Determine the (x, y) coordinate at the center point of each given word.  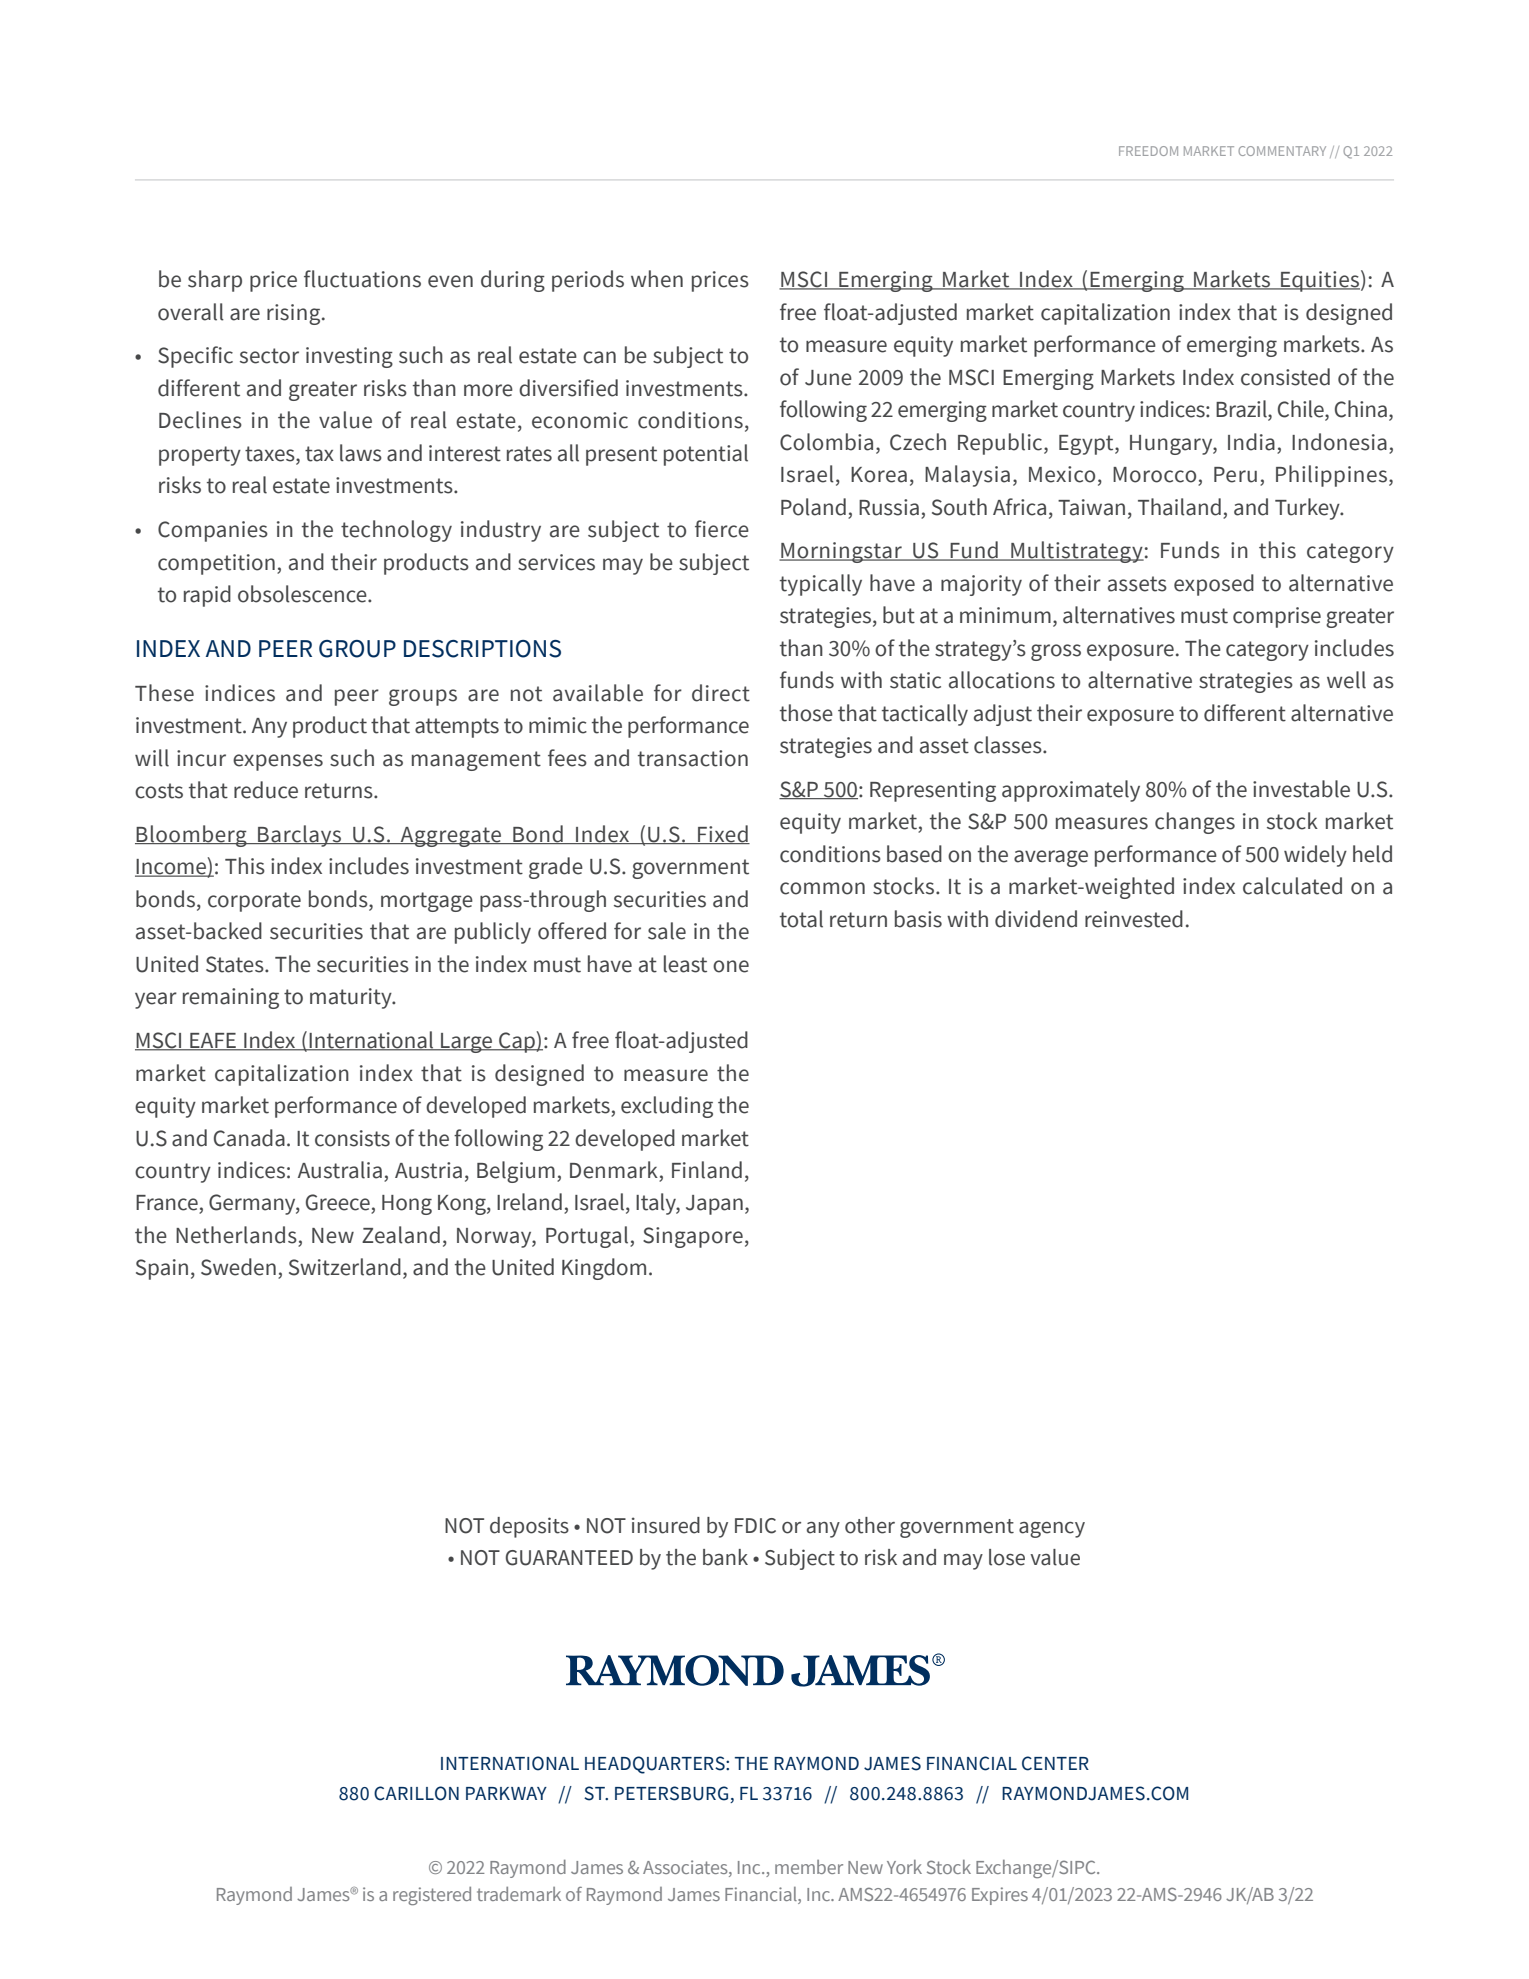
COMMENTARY (1282, 151)
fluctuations (362, 279)
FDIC (755, 1526)
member (809, 1867)
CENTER (1055, 1763)
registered (432, 1896)
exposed (1214, 585)
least (685, 964)
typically (821, 585)
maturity (352, 998)
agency (1052, 1530)
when (657, 279)
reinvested (1134, 919)
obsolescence (303, 594)
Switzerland (345, 1267)
